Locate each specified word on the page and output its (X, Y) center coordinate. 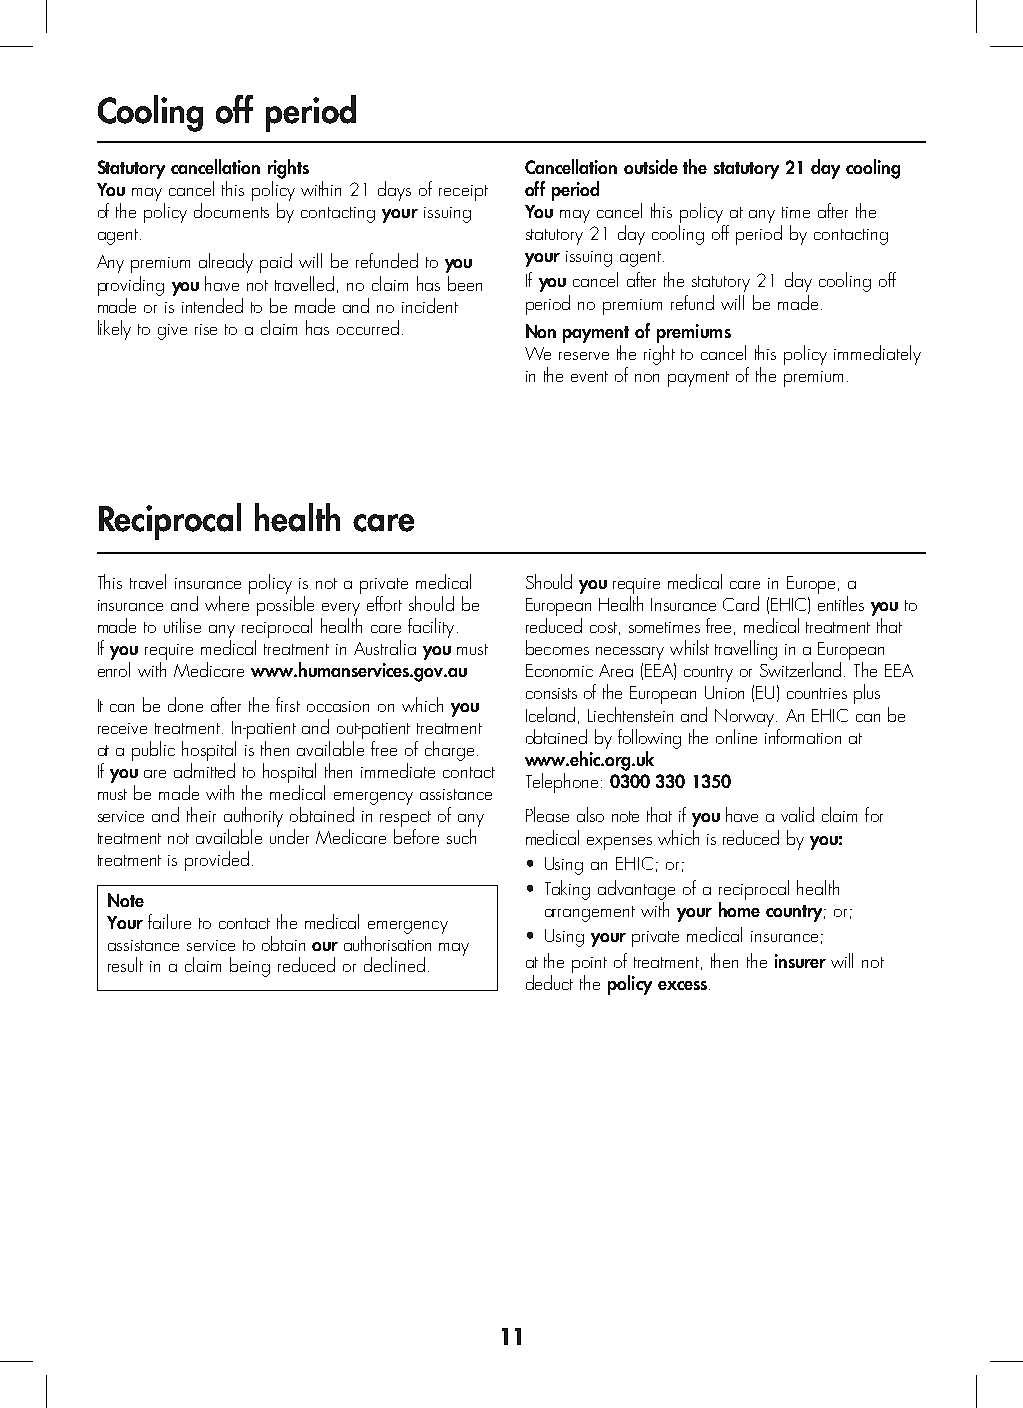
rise (206, 329)
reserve (584, 356)
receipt (463, 193)
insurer (800, 961)
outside (651, 166)
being (250, 967)
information (803, 735)
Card (741, 603)
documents (231, 210)
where (227, 603)
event (589, 376)
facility (431, 628)
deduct (549, 982)
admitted (204, 770)
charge (449, 751)
